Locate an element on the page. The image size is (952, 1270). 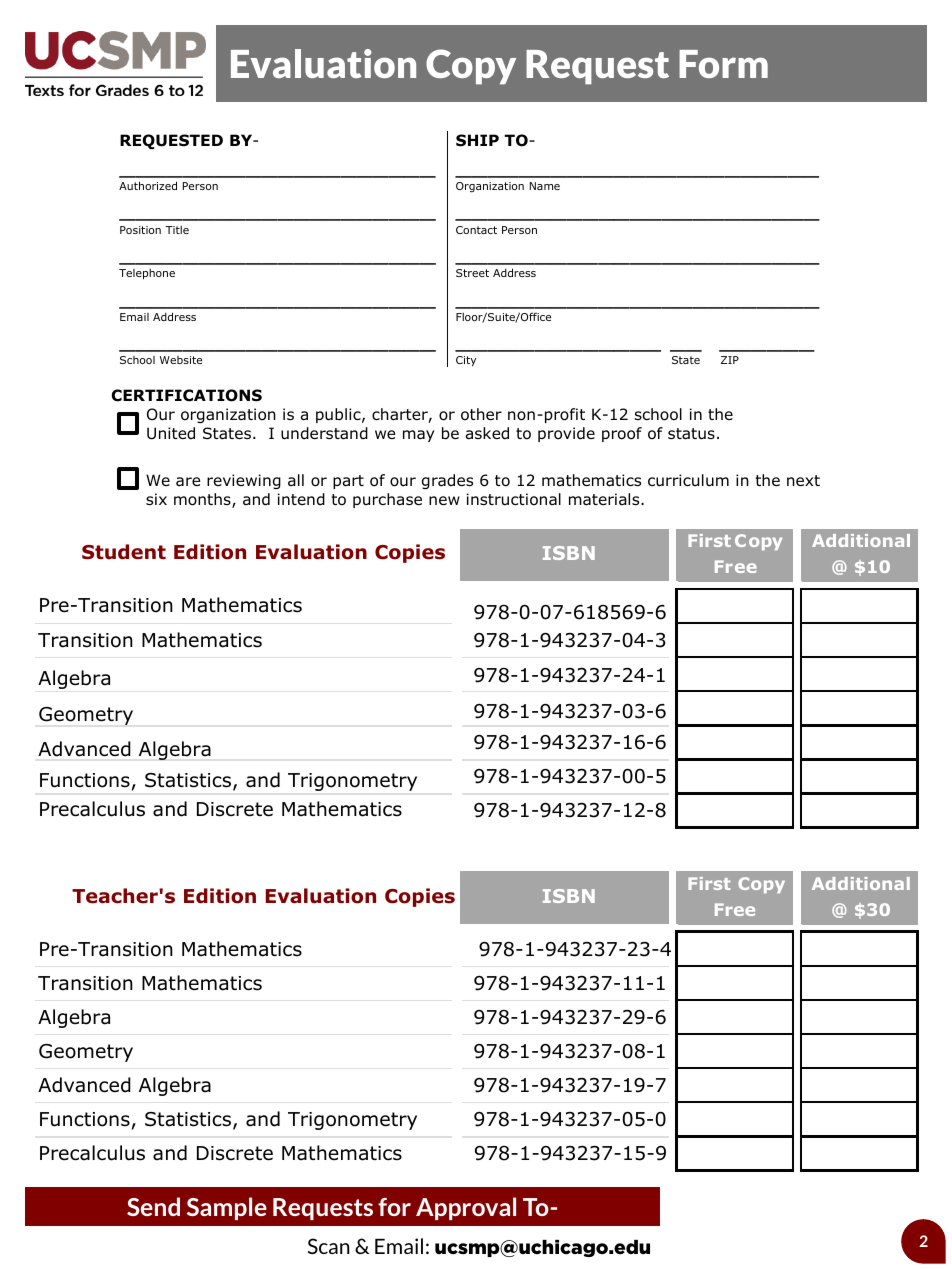
months is located at coordinates (203, 500).
